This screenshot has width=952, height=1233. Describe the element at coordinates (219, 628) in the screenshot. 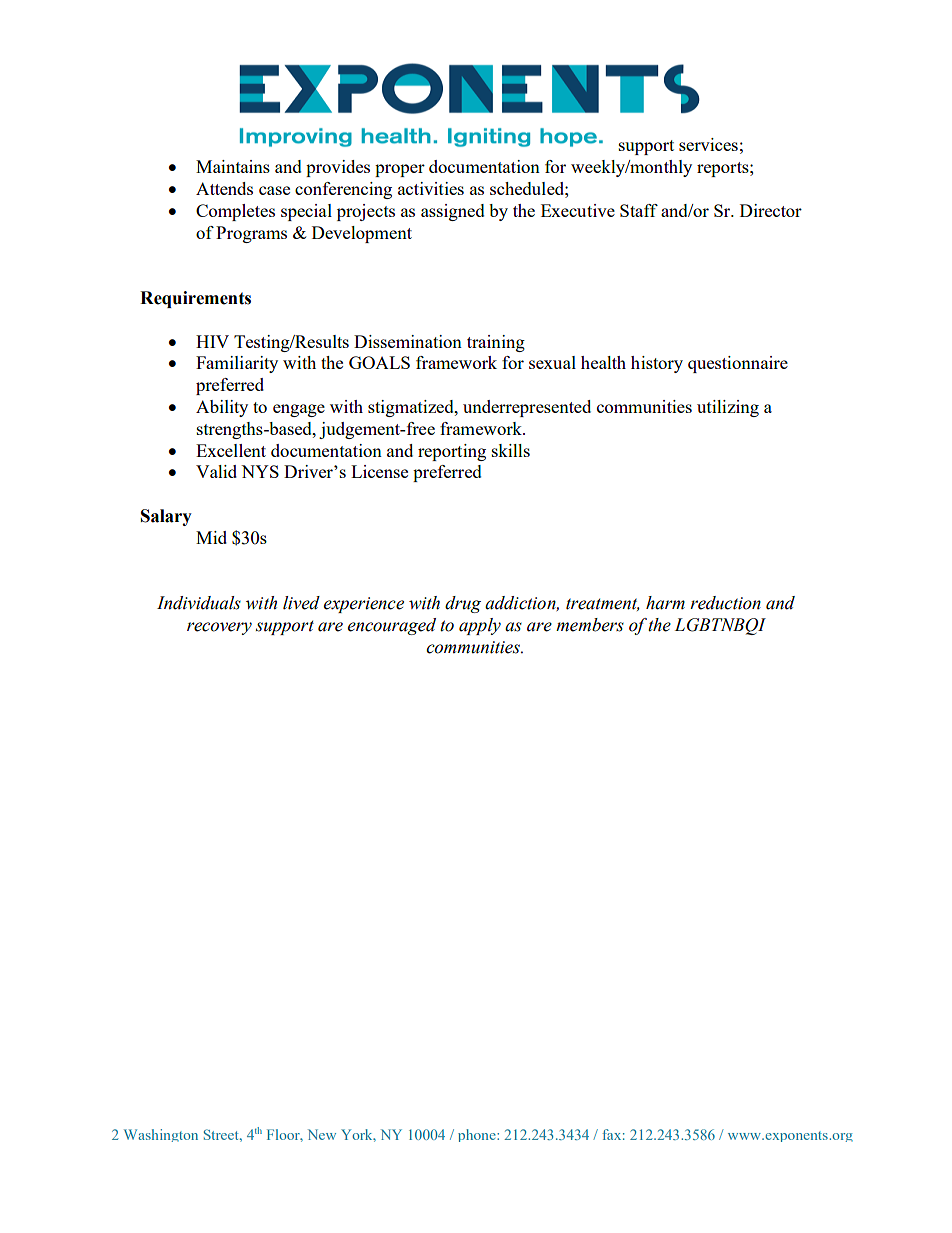

I see `recovery` at that location.
